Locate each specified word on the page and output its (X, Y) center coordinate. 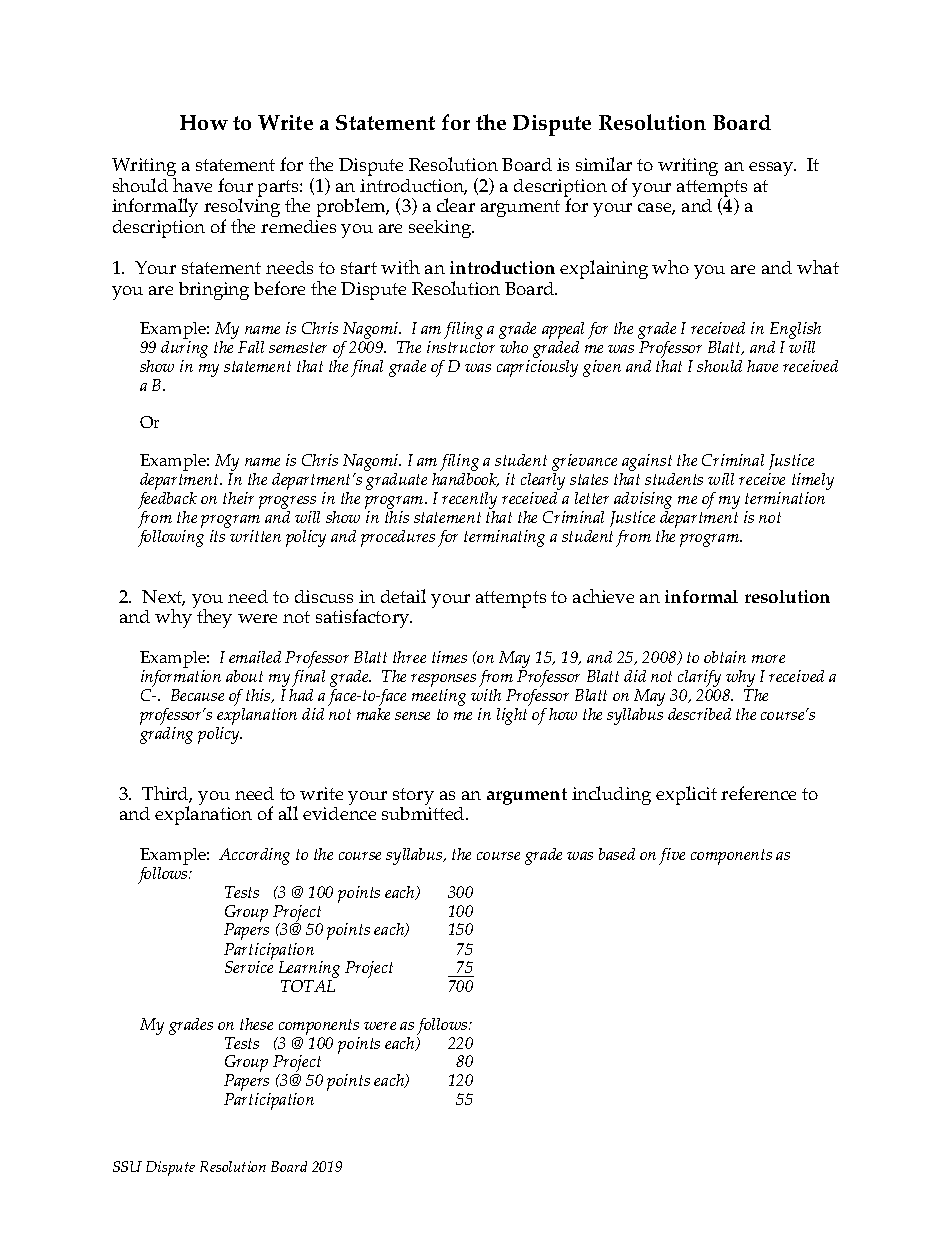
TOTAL (308, 986)
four (235, 185)
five (672, 856)
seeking (441, 229)
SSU (127, 1166)
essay (772, 169)
